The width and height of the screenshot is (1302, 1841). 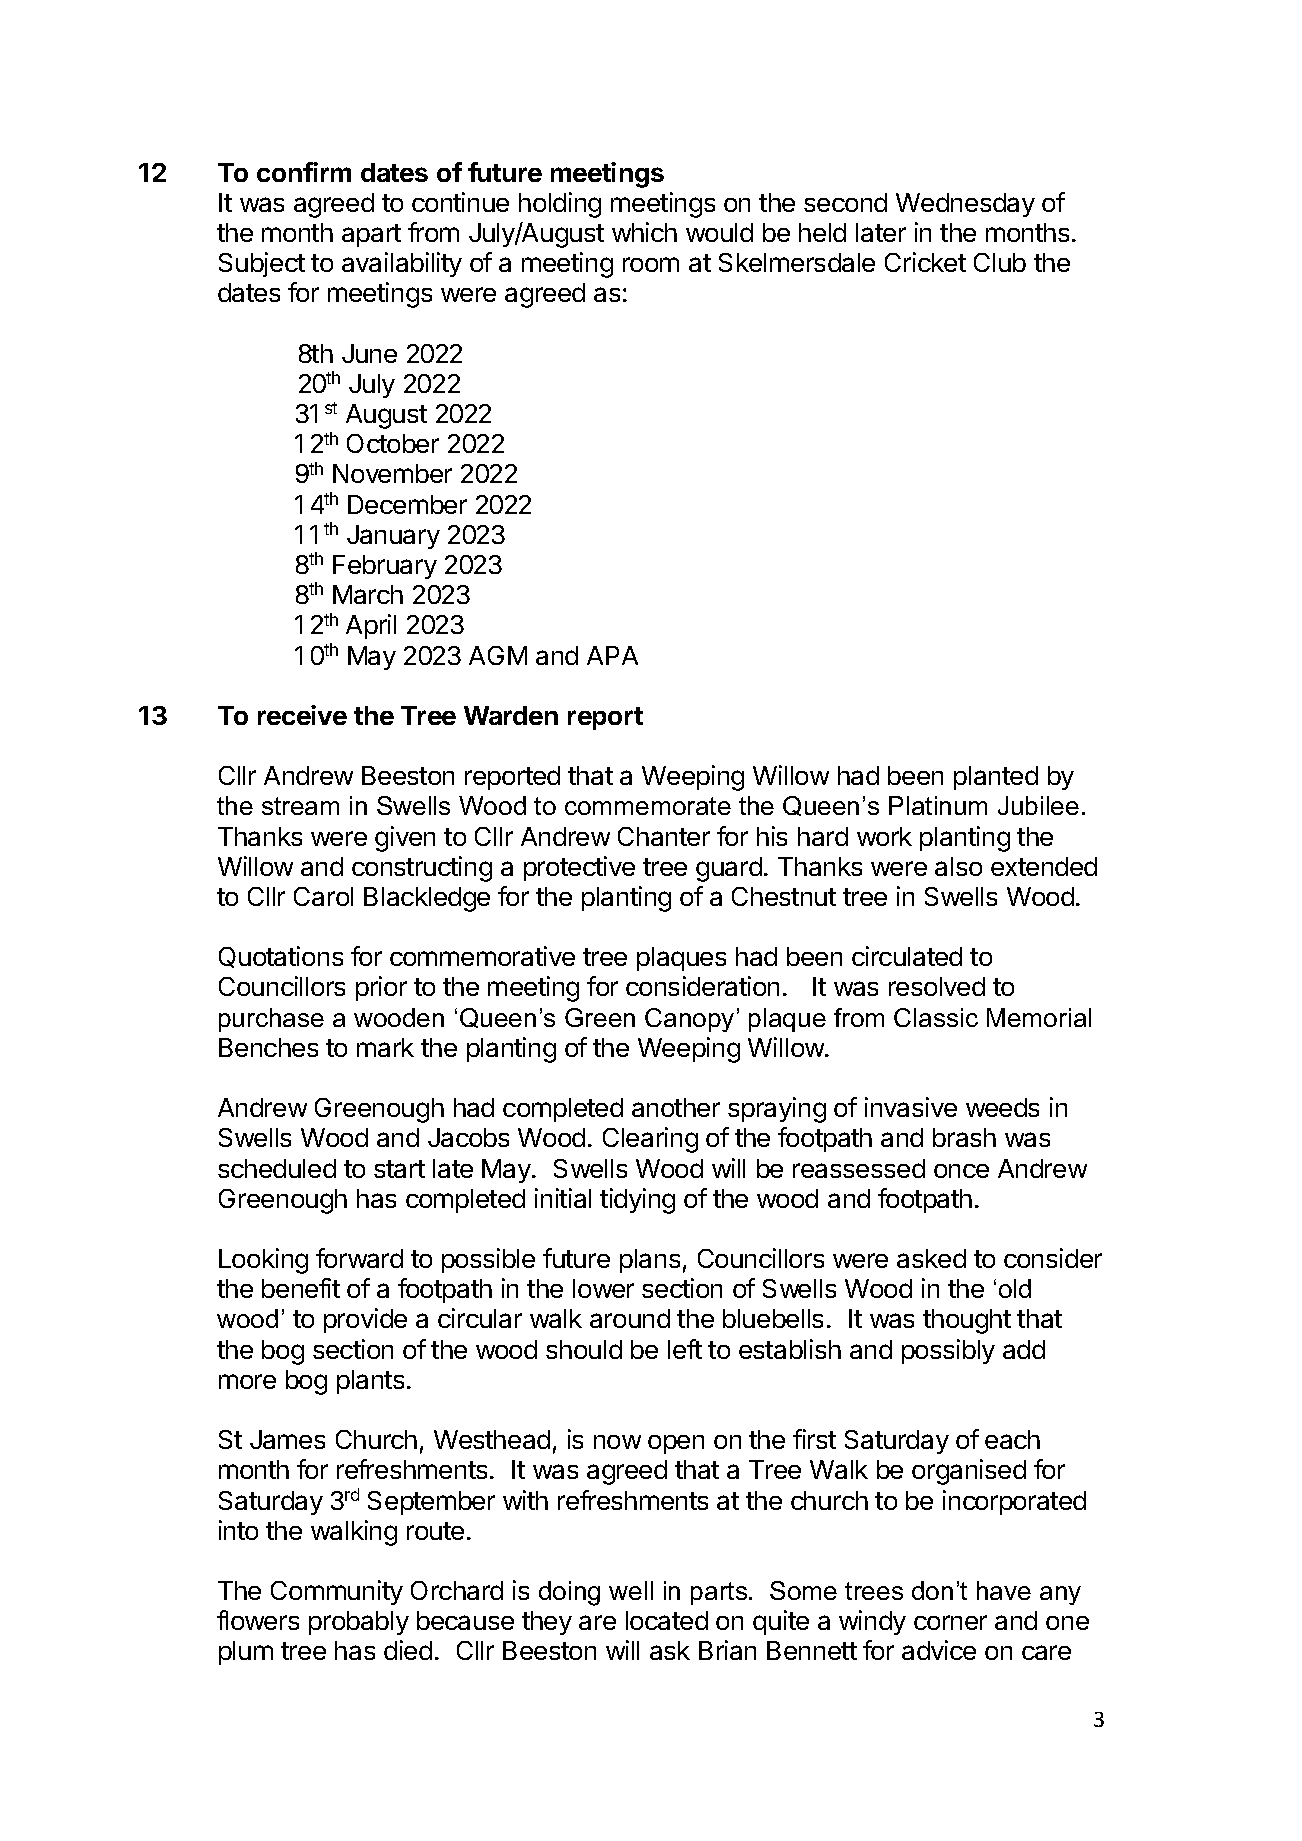 What do you see at coordinates (996, 778) in the screenshot?
I see `planted` at bounding box center [996, 778].
